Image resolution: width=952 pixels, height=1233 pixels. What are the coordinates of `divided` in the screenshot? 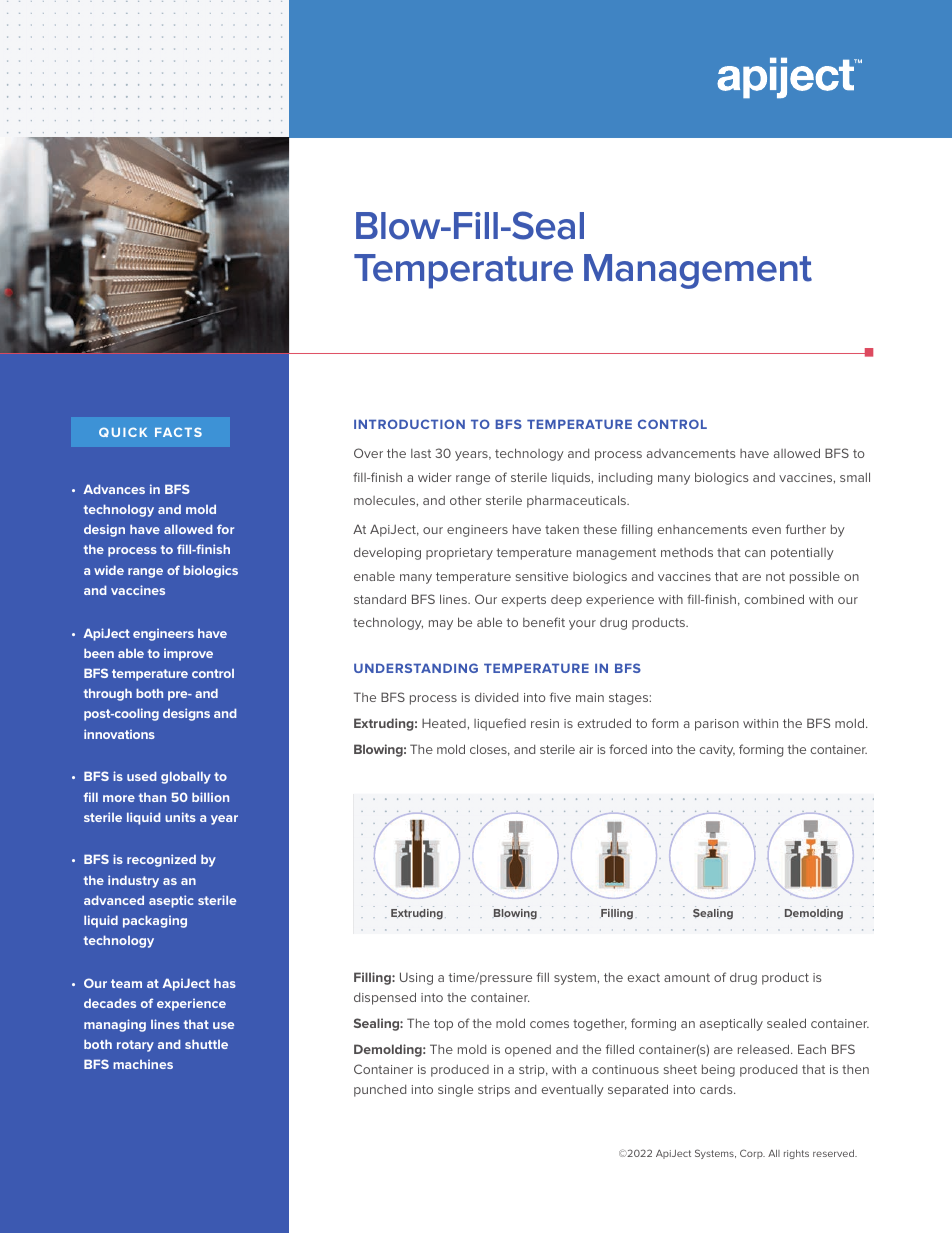 It's located at (496, 697).
